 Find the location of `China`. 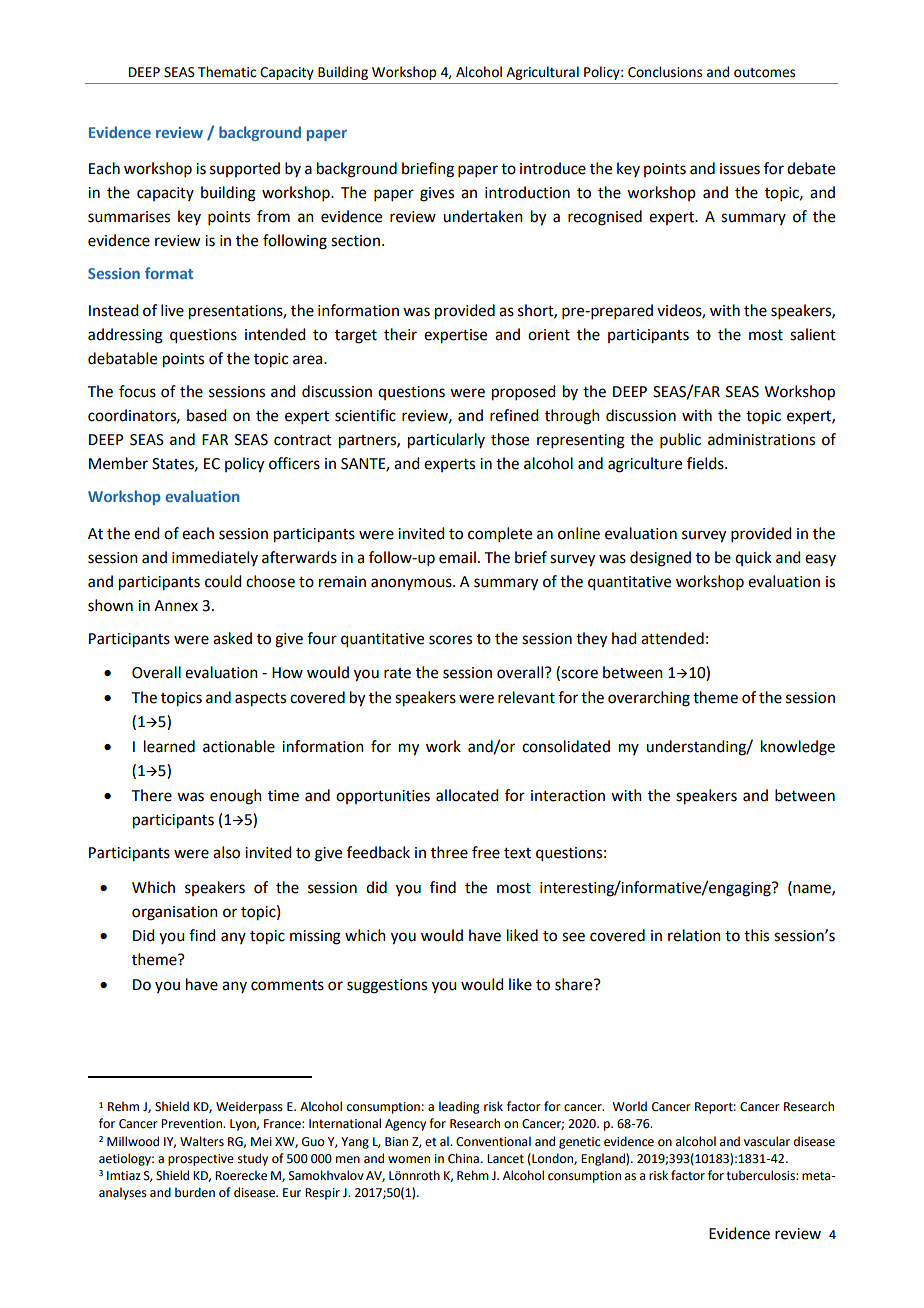

China is located at coordinates (463, 1158).
